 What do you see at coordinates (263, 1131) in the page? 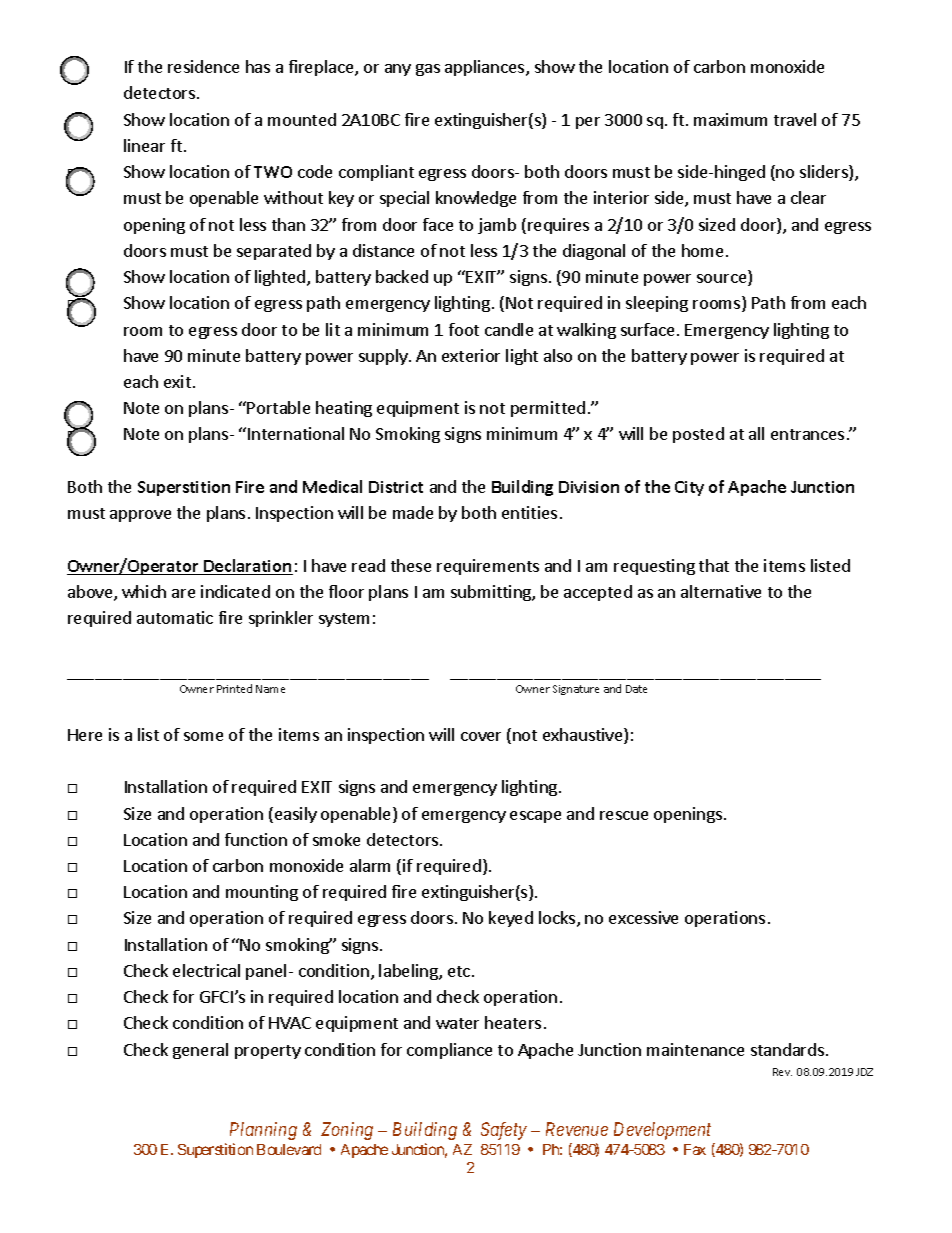
I see `Planning` at bounding box center [263, 1131].
